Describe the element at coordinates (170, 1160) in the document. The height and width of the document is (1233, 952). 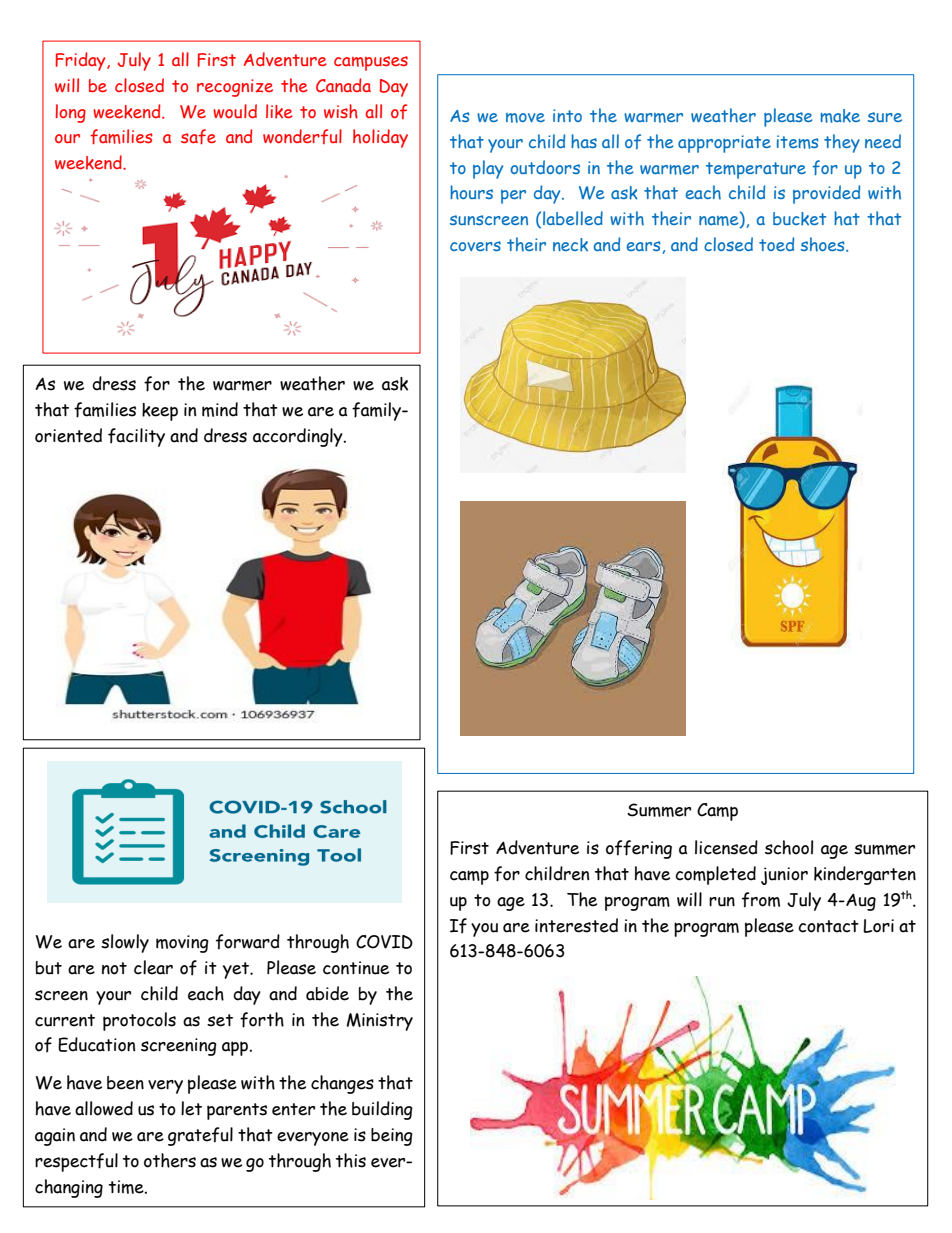
I see `others` at that location.
